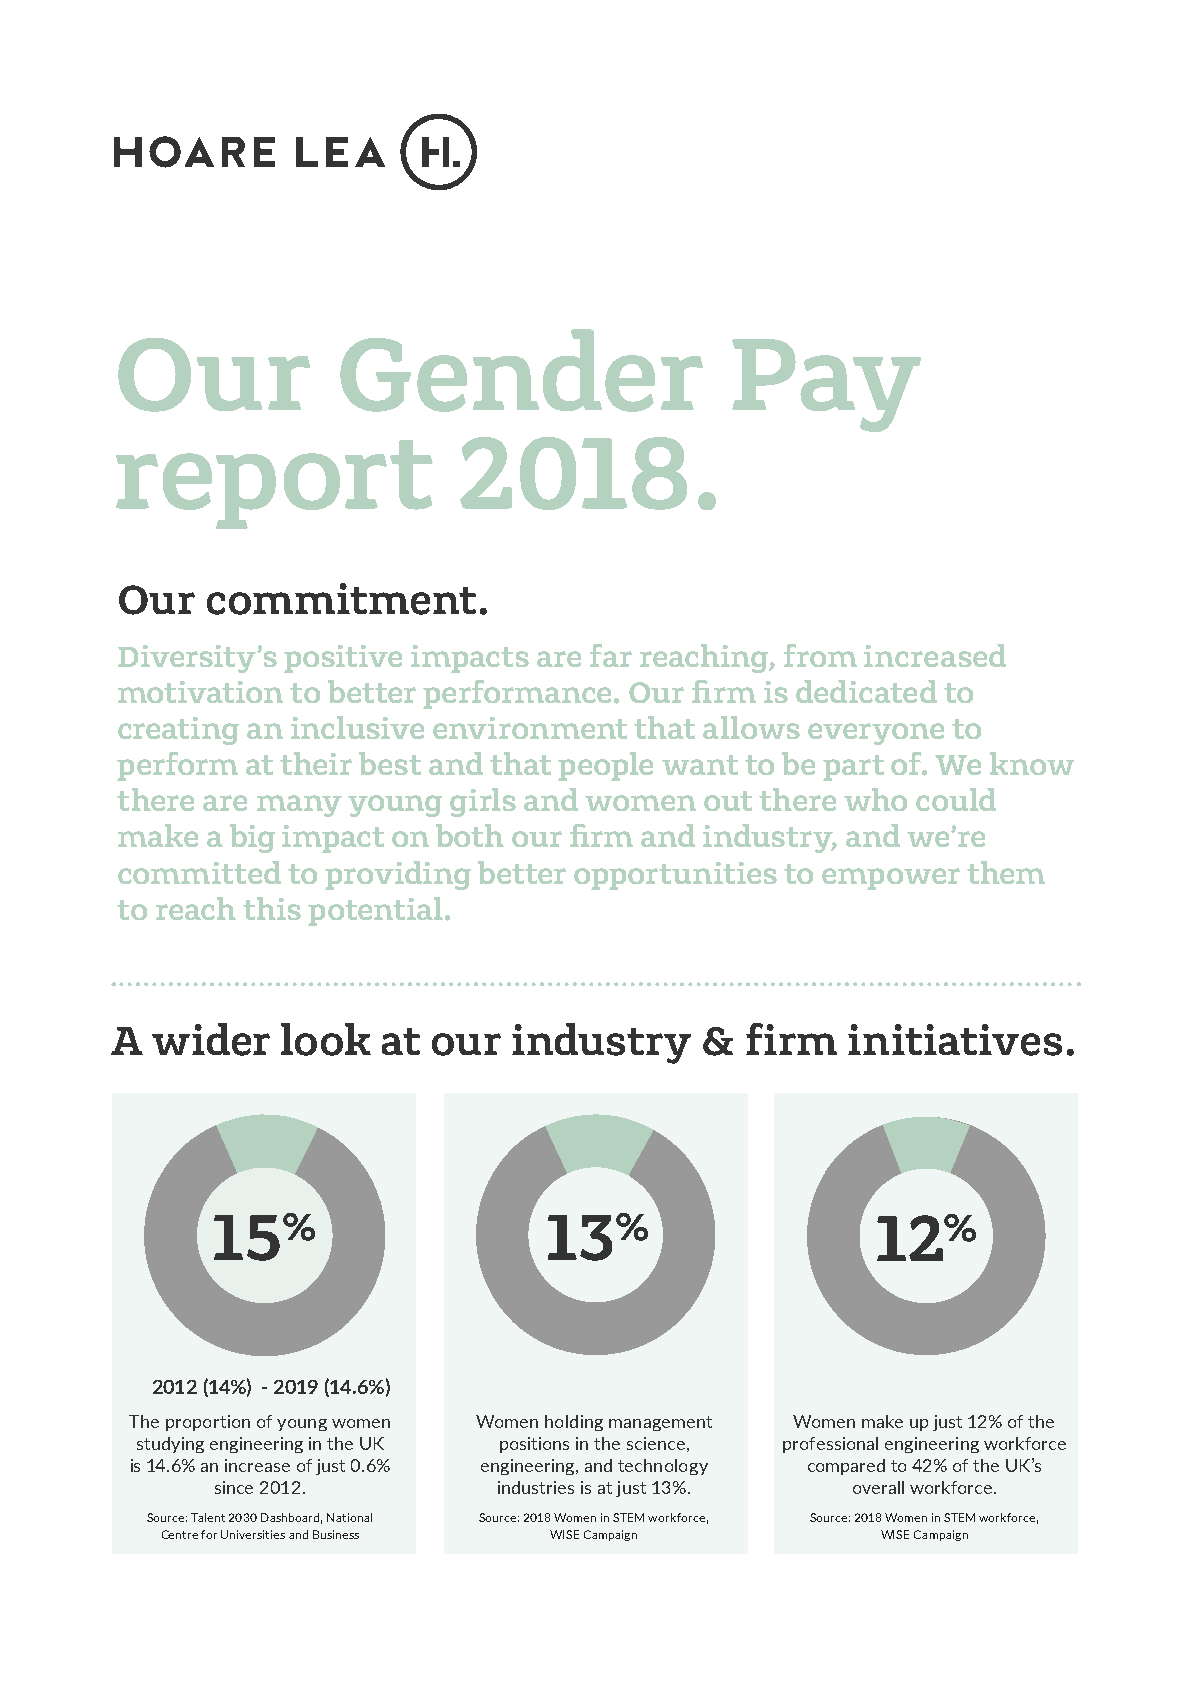 The image size is (1193, 1687). I want to click on overall, so click(878, 1487).
